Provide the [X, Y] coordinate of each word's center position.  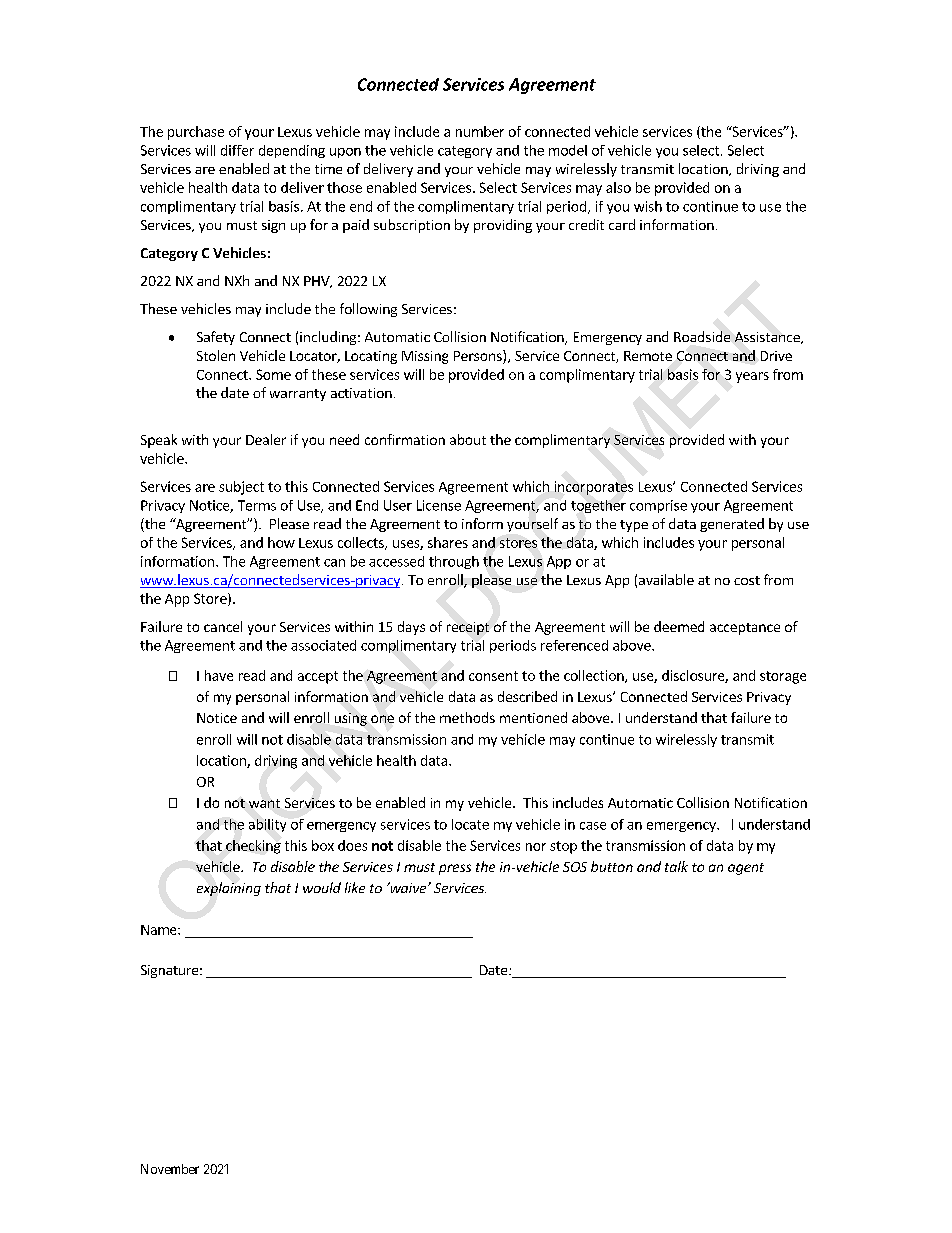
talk [676, 866]
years [752, 377]
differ [237, 150]
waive [408, 887]
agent [746, 869]
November [170, 1169]
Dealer [266, 439]
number [480, 131]
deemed [679, 626]
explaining [229, 889]
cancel [223, 626]
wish [648, 206]
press [455, 869]
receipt [468, 628]
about [468, 439]
